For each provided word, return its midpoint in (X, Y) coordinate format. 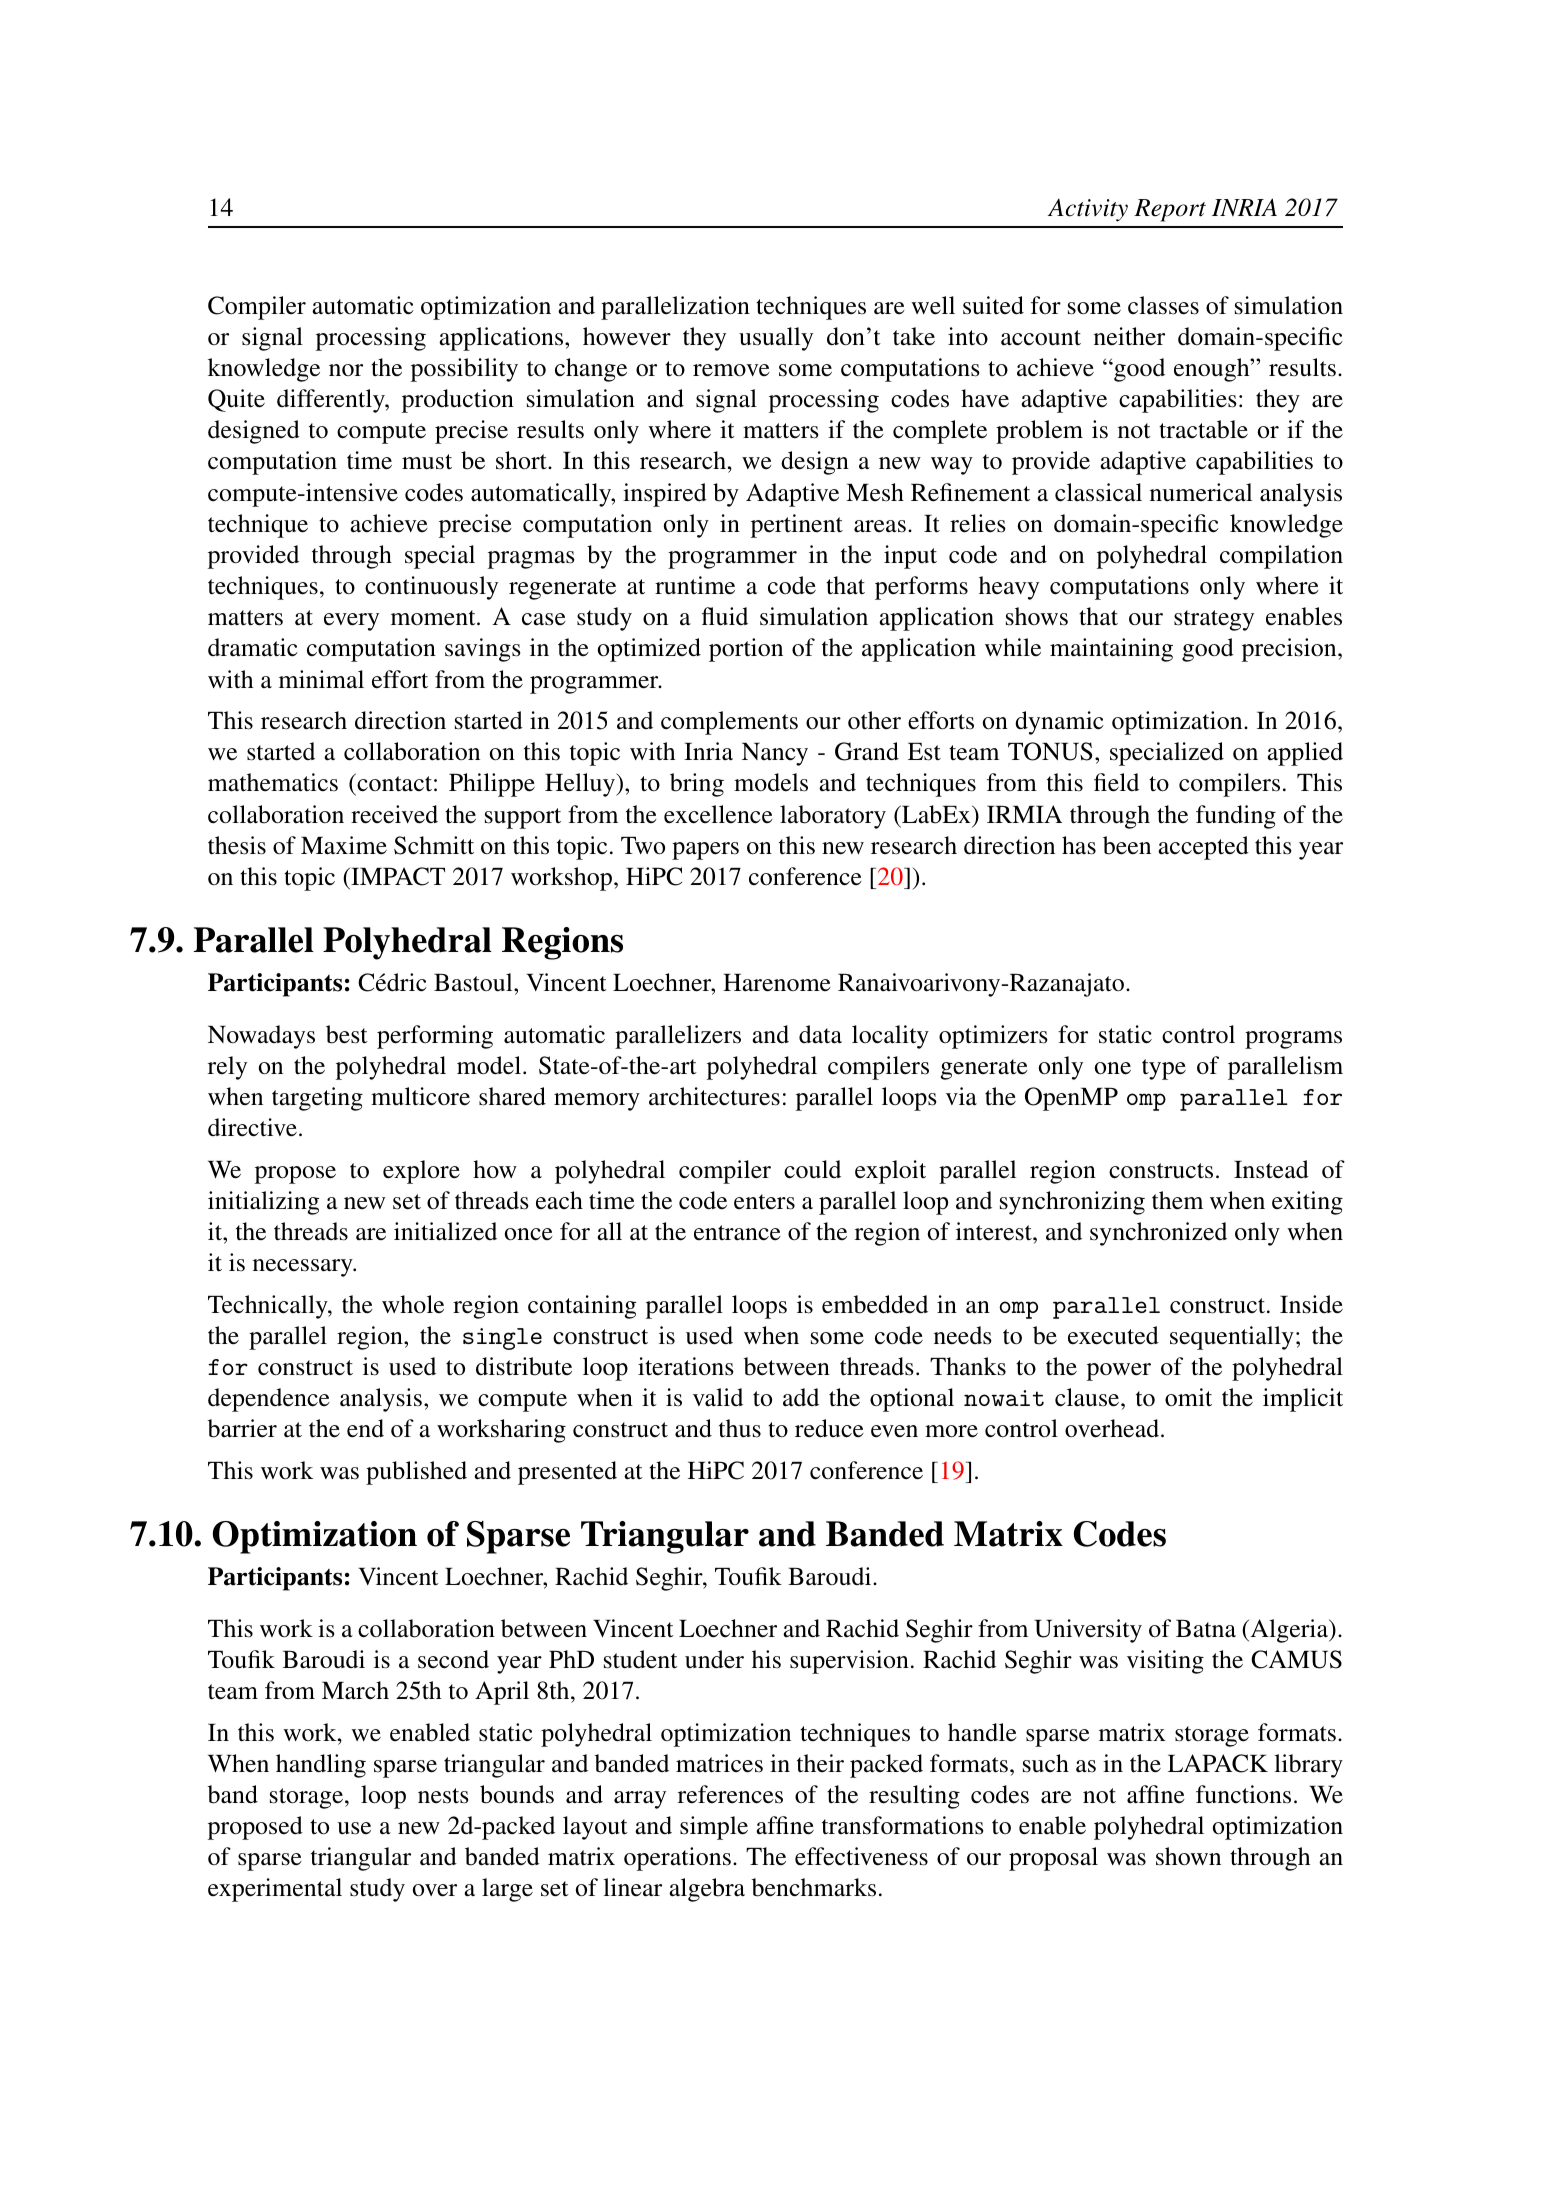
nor (346, 370)
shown (1188, 1856)
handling (321, 1766)
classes (1163, 305)
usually (776, 339)
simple (714, 1828)
